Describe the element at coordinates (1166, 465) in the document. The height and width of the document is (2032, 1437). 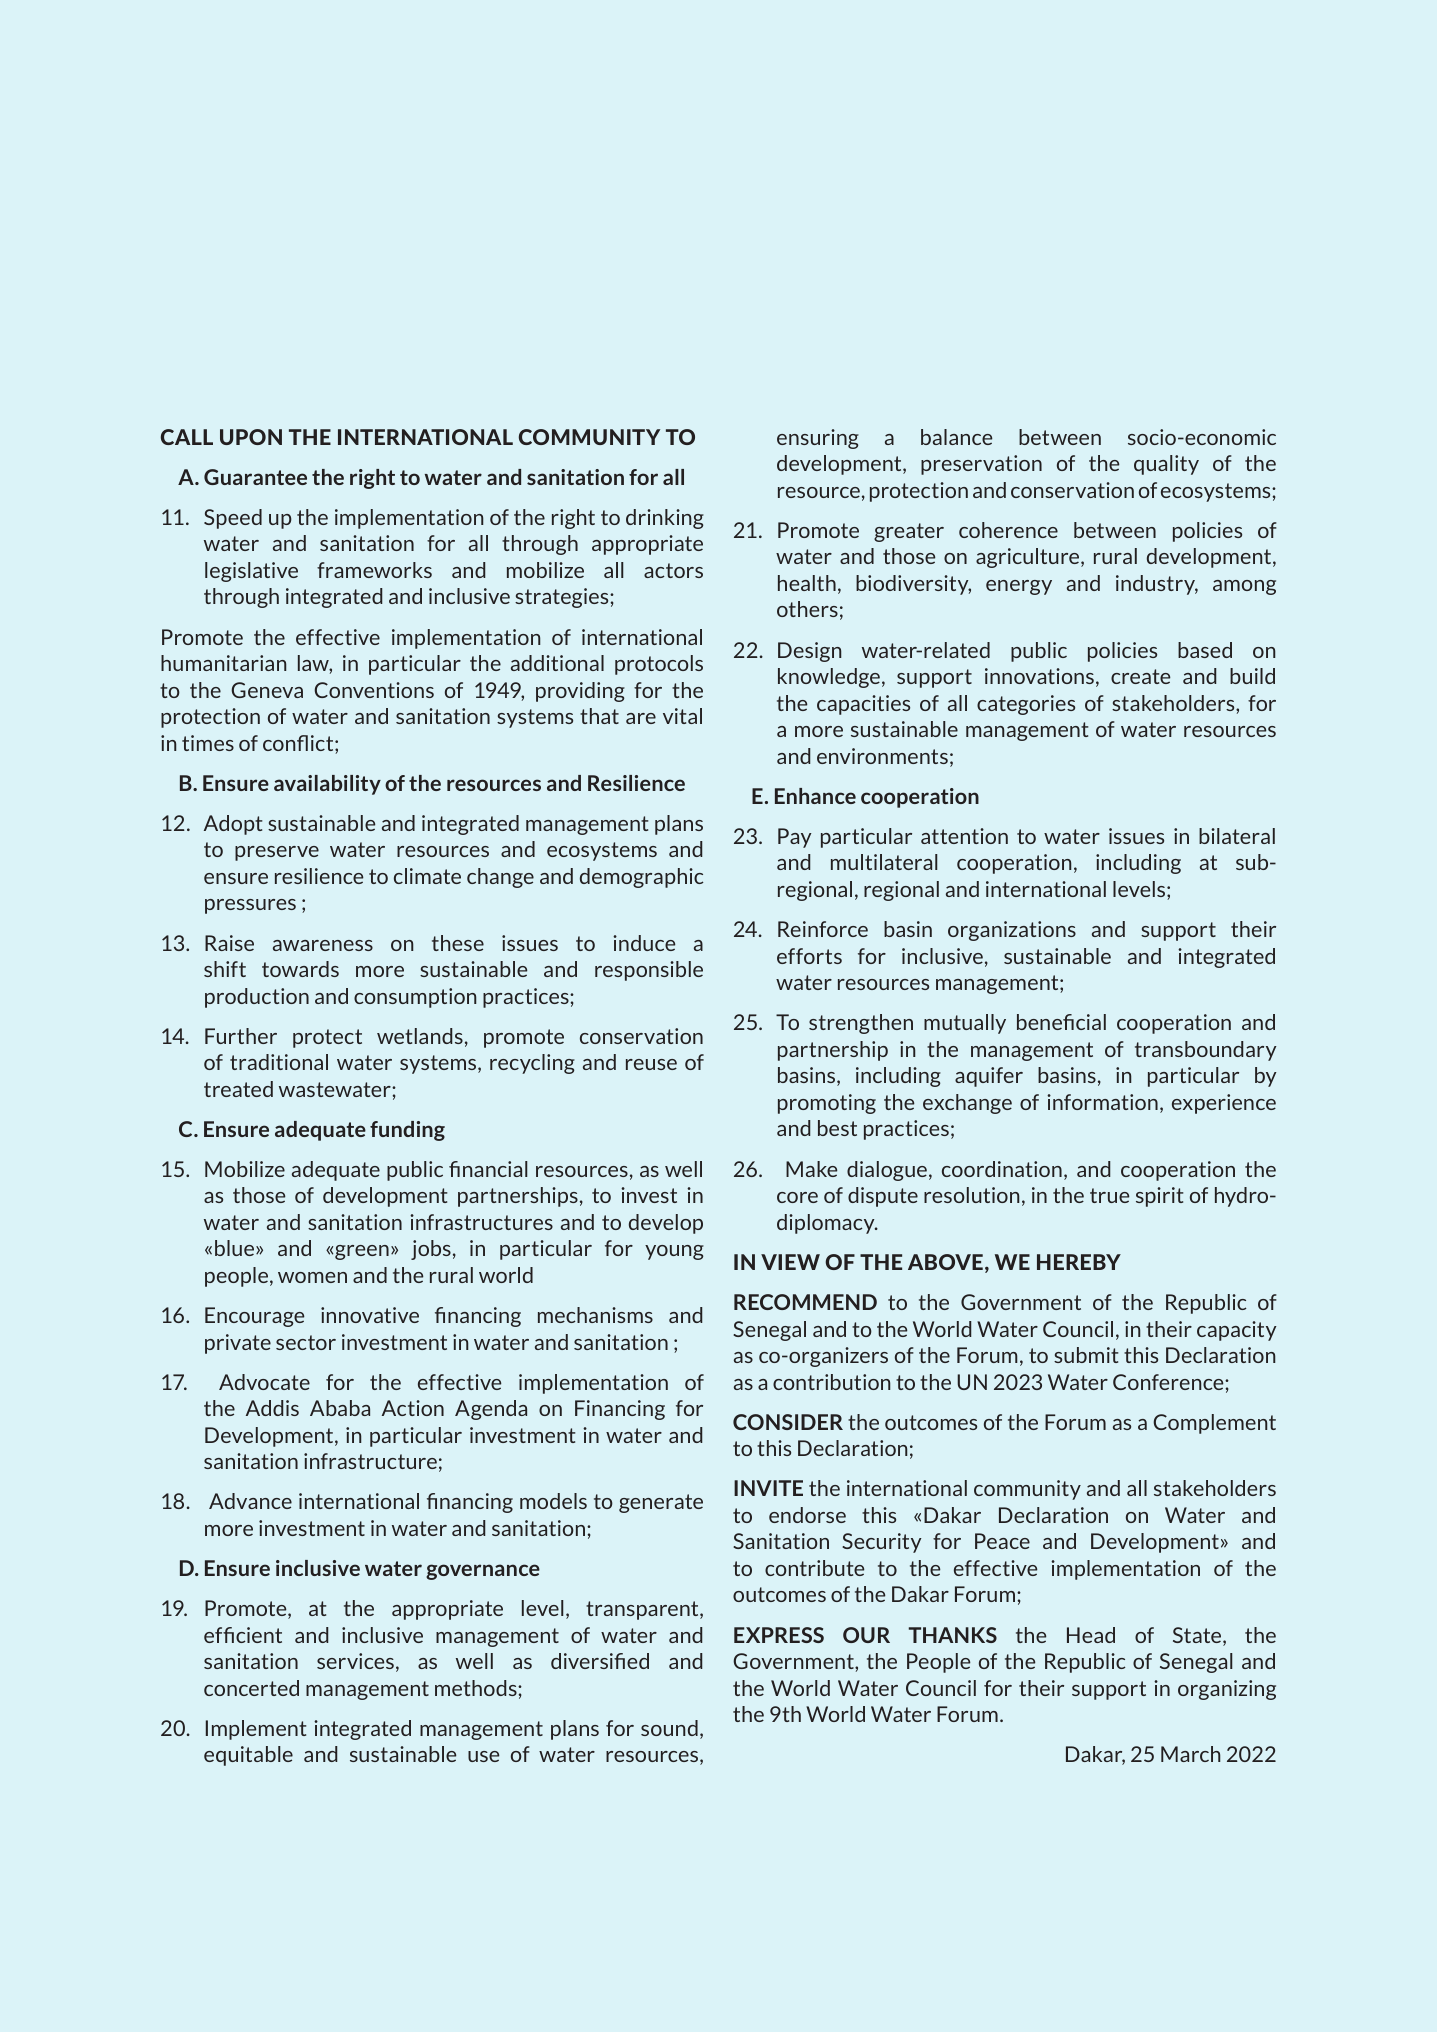
I see `quality` at that location.
